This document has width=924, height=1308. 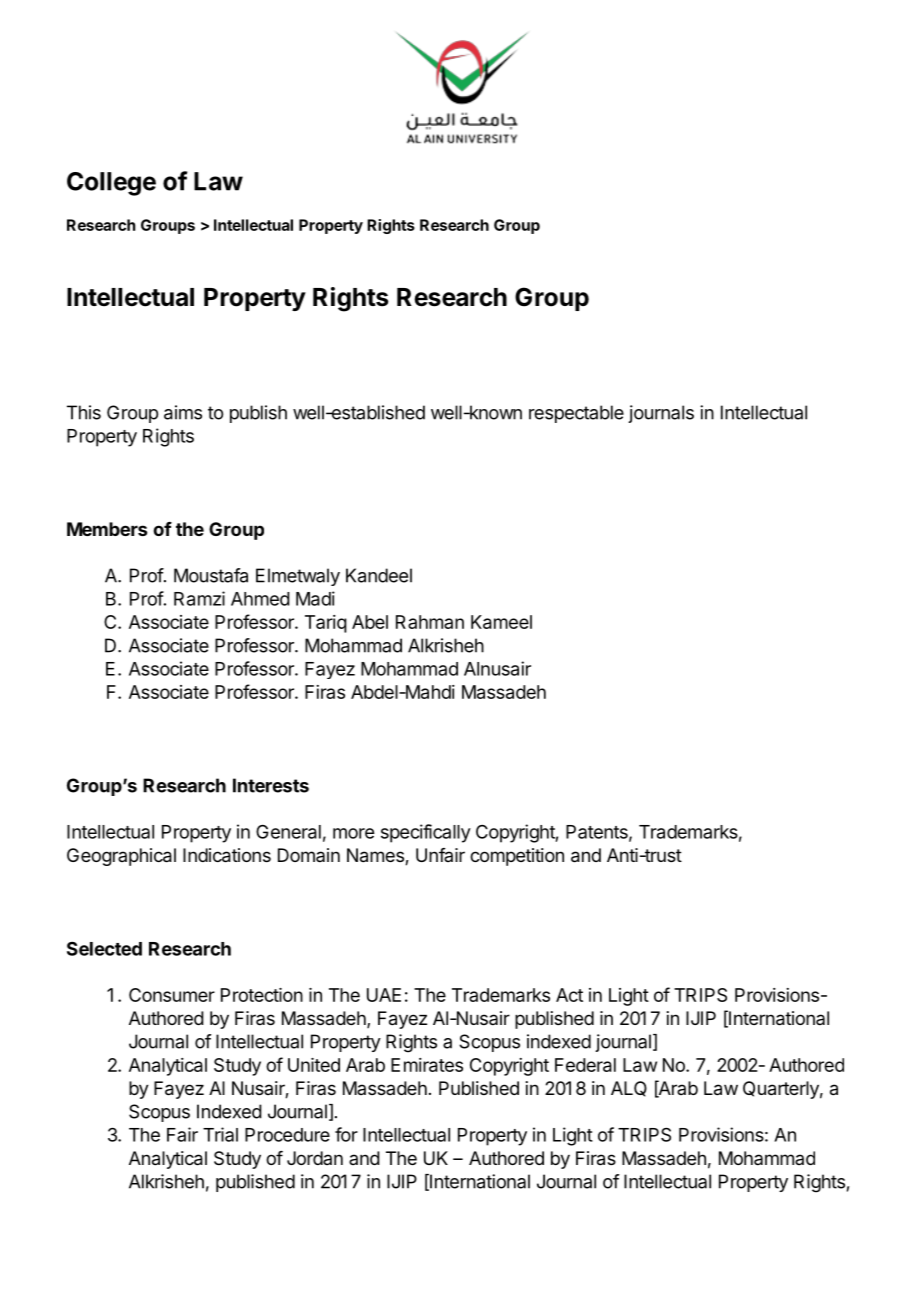 What do you see at coordinates (346, 1134) in the document?
I see `for` at bounding box center [346, 1134].
